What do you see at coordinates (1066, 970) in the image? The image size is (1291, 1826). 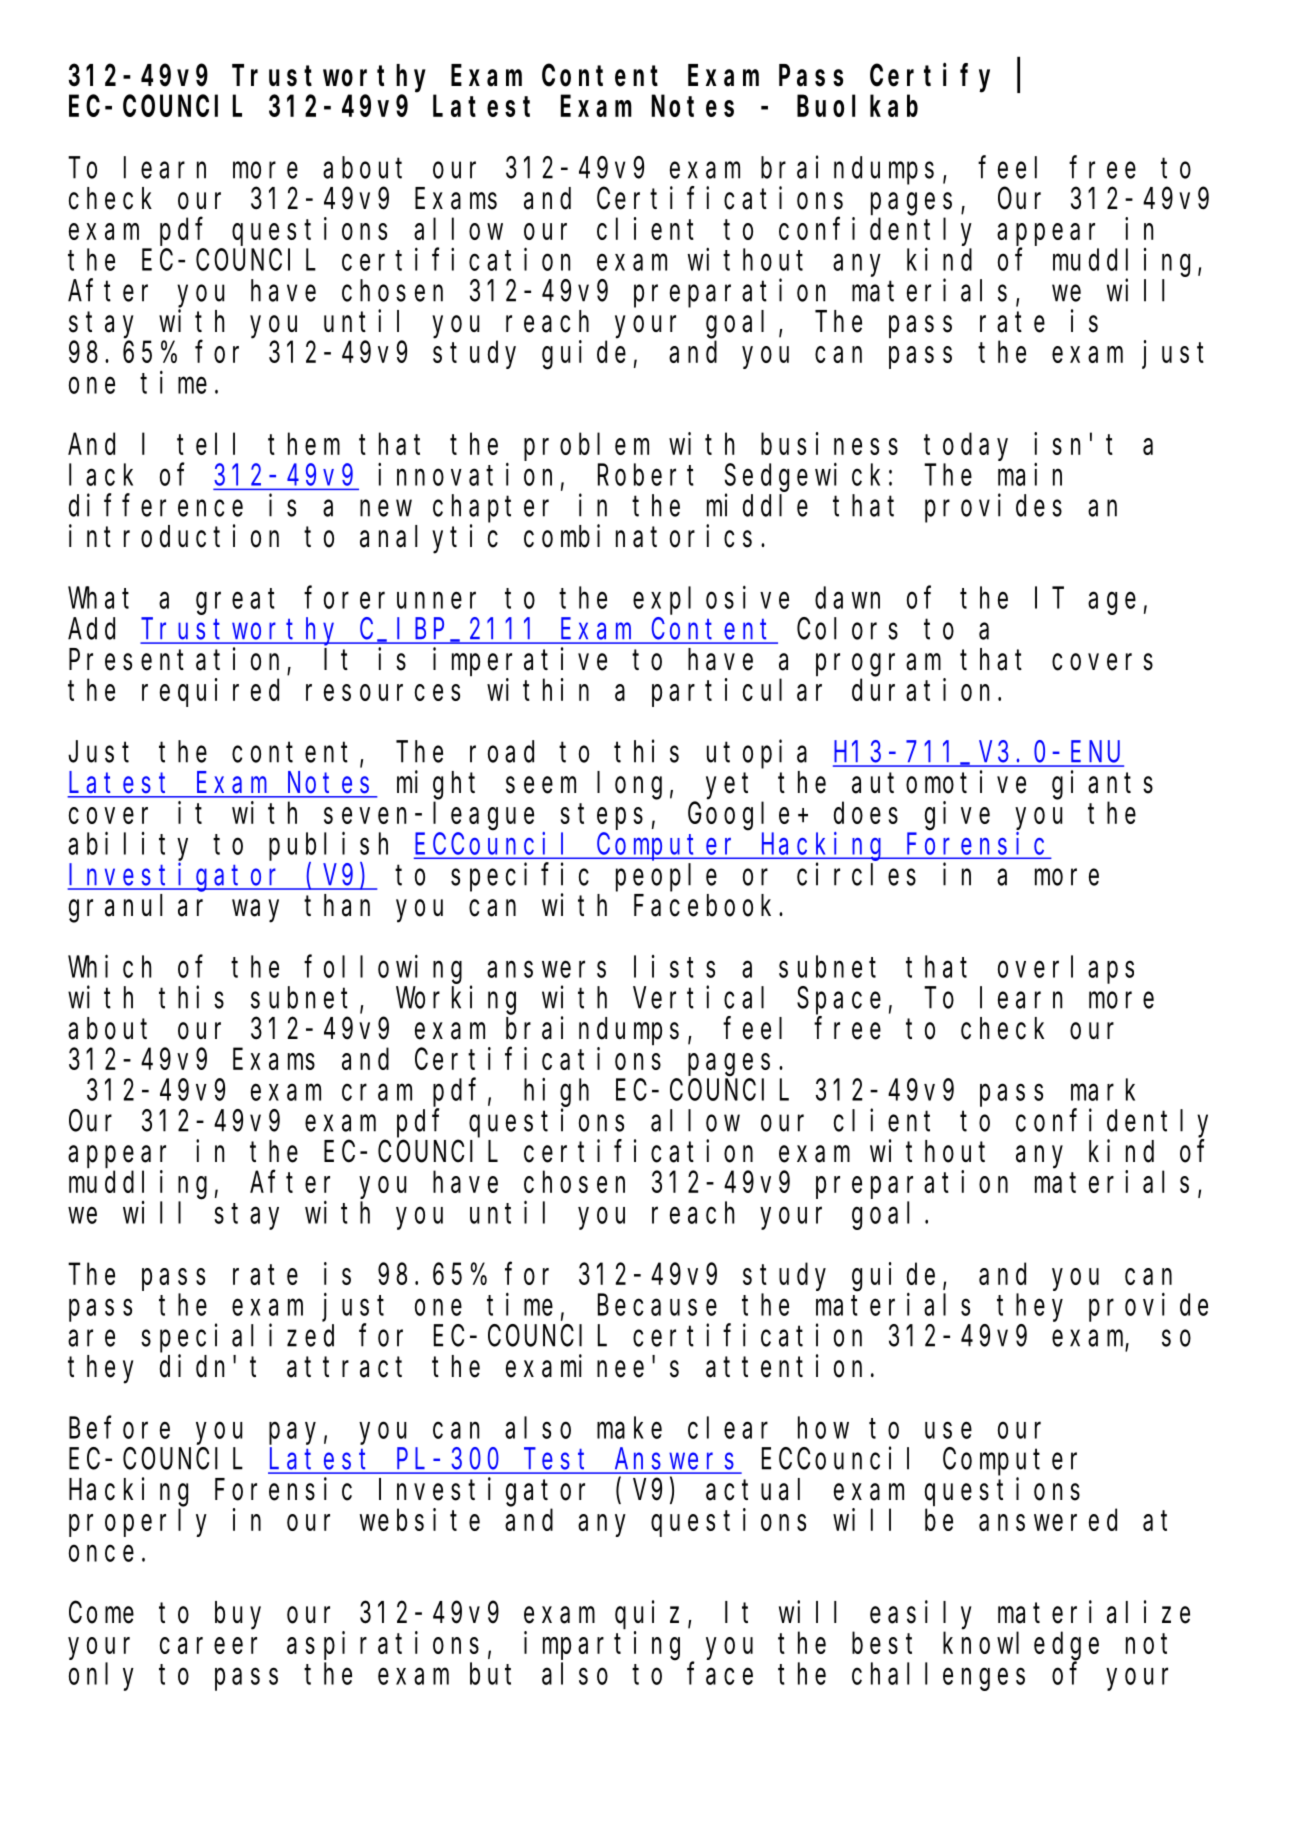 I see `overlaps` at bounding box center [1066, 970].
